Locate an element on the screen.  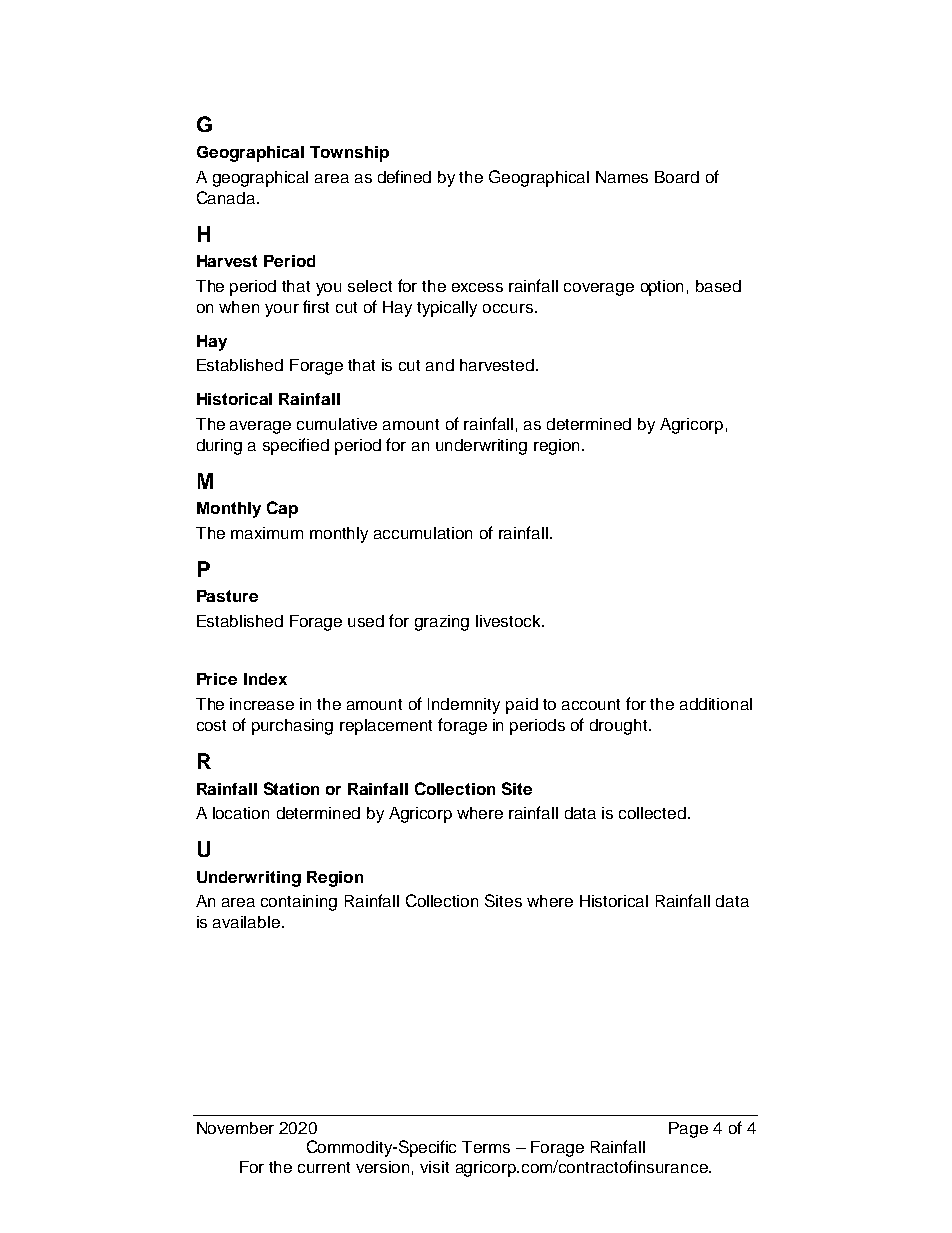
grazing is located at coordinates (442, 623).
